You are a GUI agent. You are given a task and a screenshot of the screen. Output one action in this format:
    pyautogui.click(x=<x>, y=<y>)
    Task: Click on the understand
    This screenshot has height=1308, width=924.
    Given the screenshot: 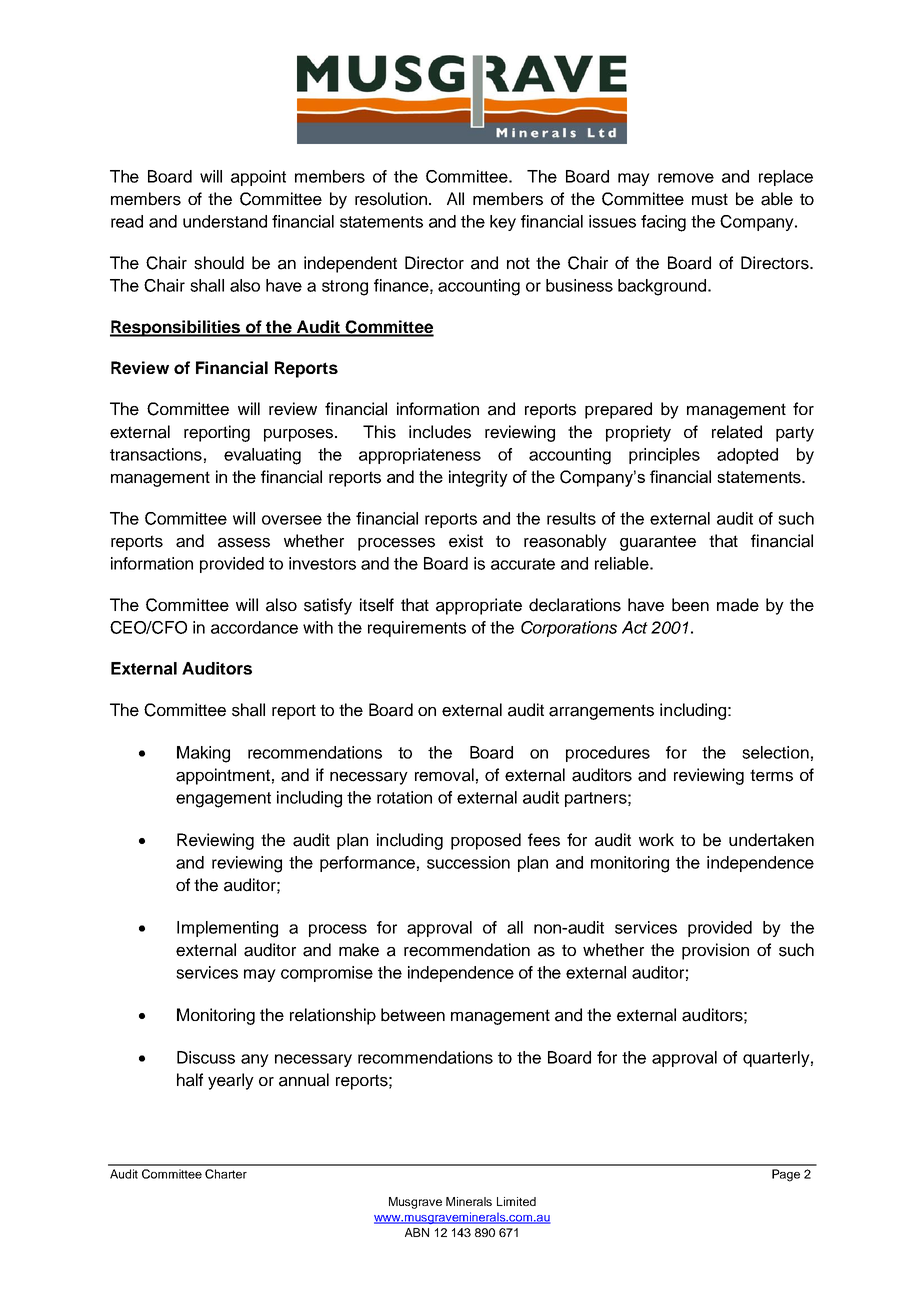 What is the action you would take?
    pyautogui.click(x=225, y=221)
